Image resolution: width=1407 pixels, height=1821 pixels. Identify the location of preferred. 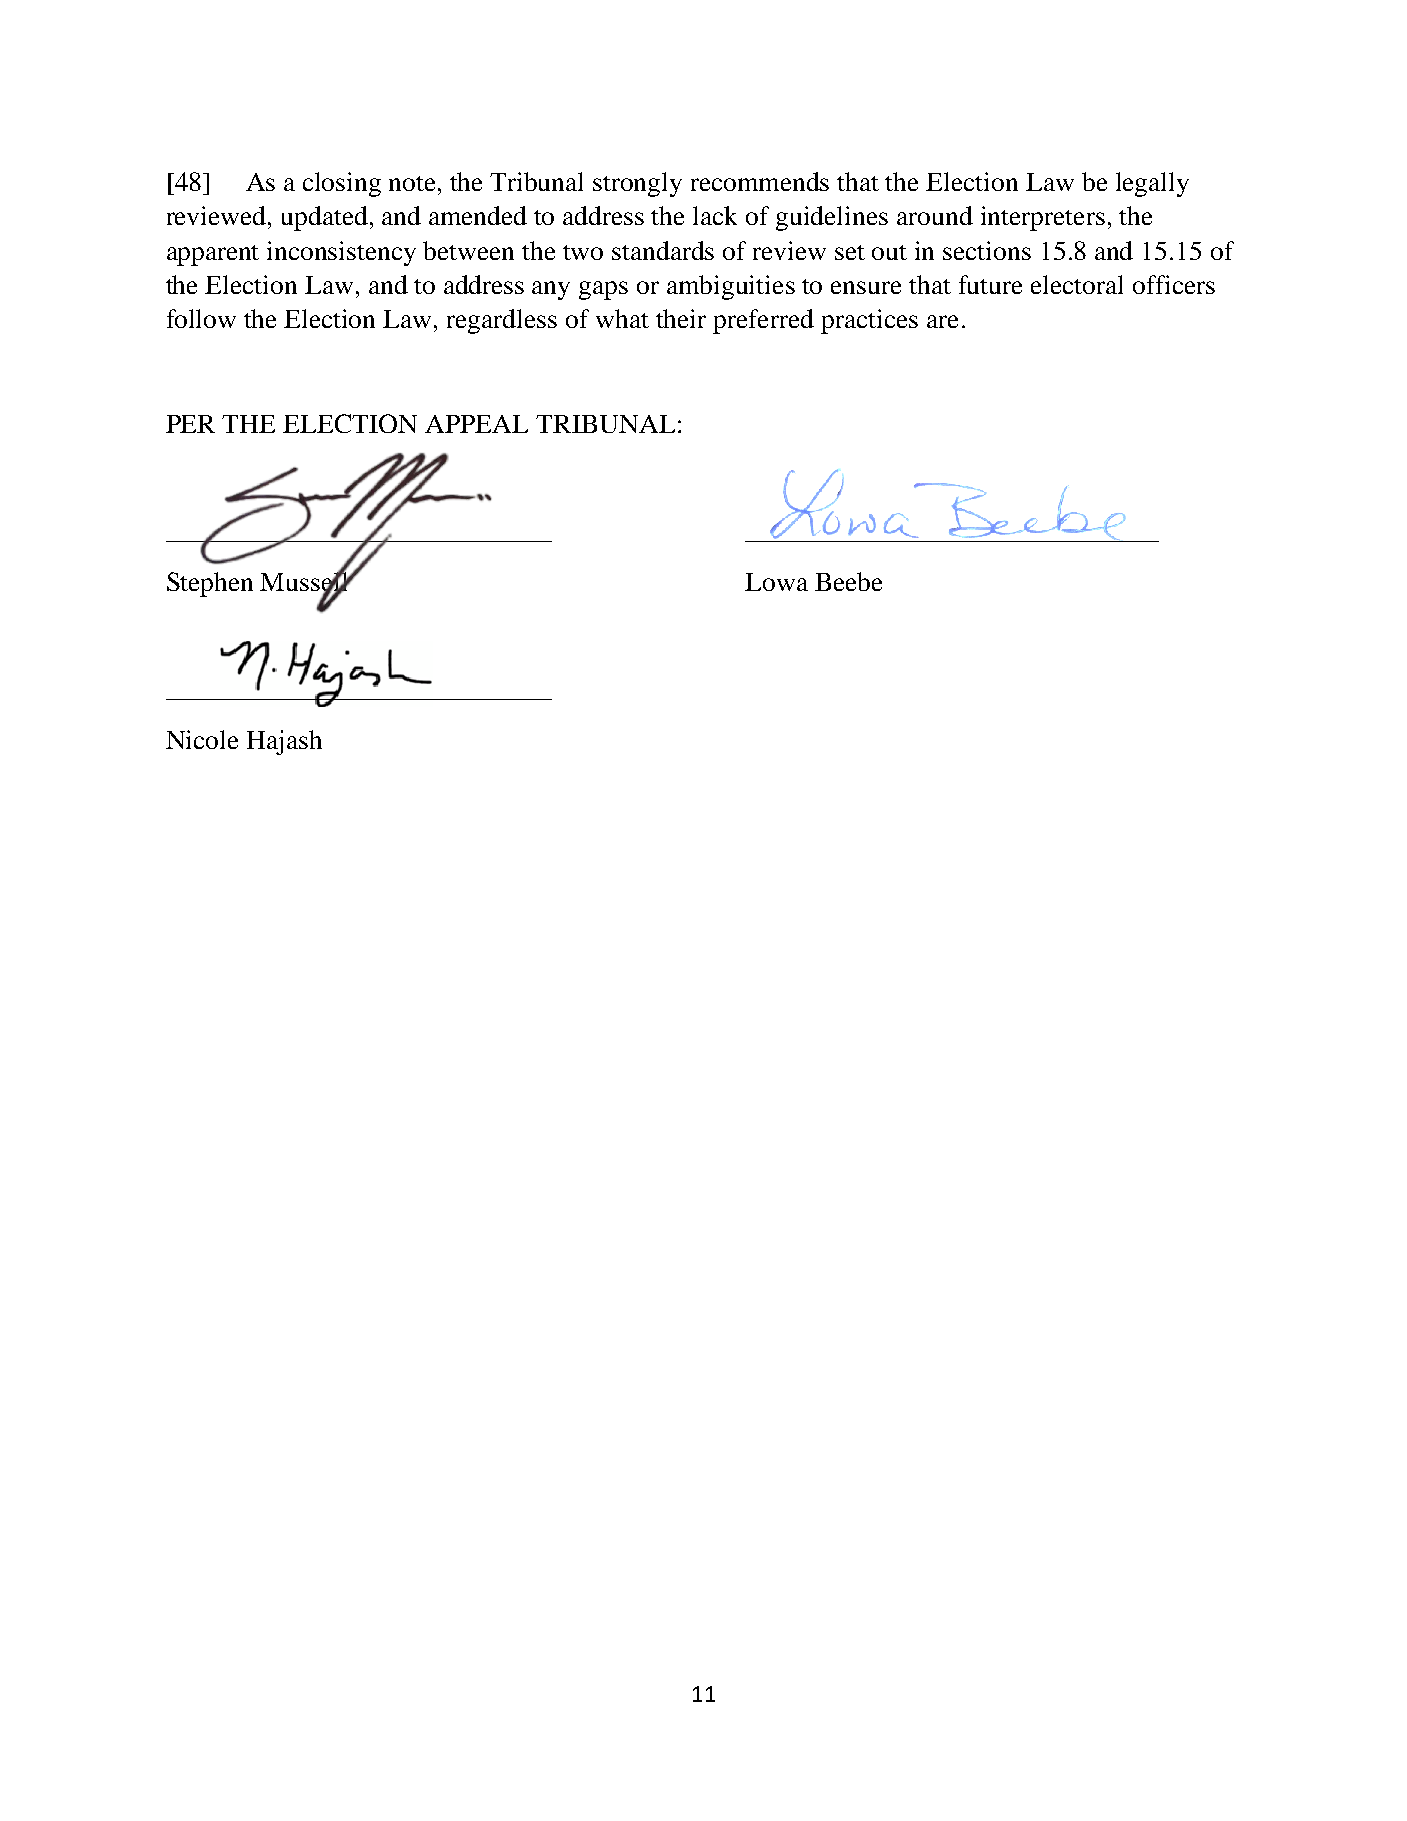
(763, 321).
